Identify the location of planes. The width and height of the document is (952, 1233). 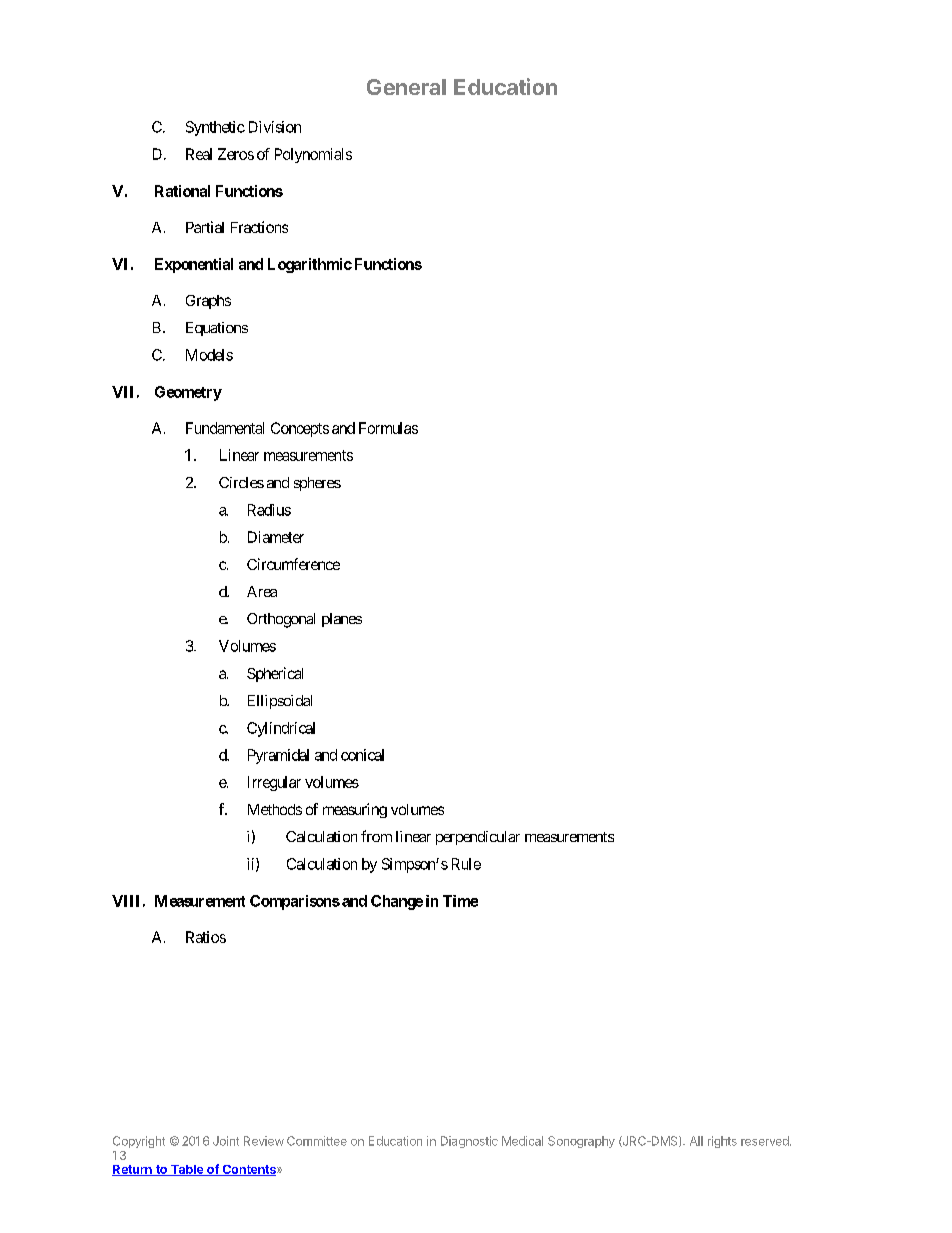
(342, 620).
